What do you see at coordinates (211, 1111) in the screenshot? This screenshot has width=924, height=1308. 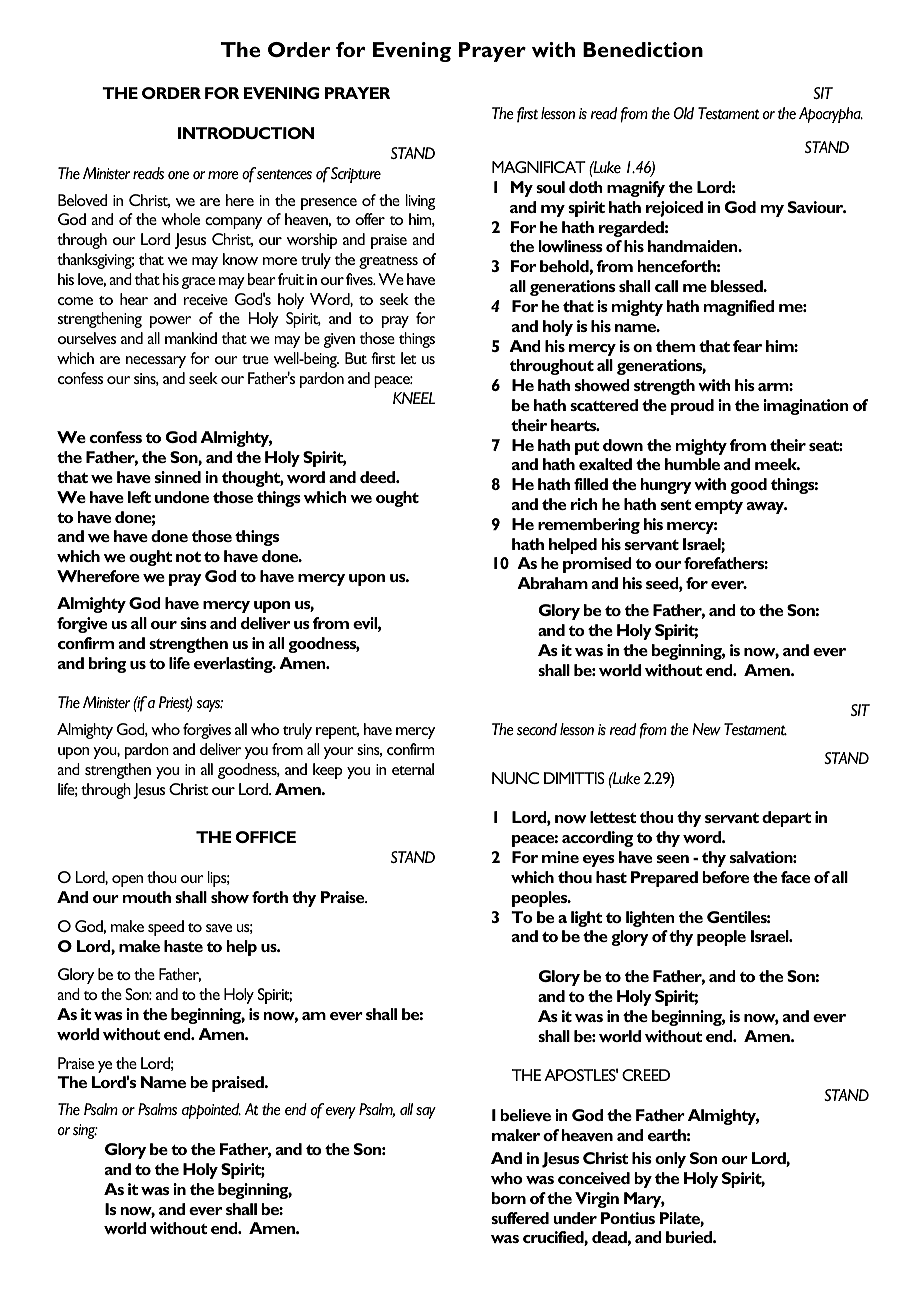 I see `appointed` at bounding box center [211, 1111].
